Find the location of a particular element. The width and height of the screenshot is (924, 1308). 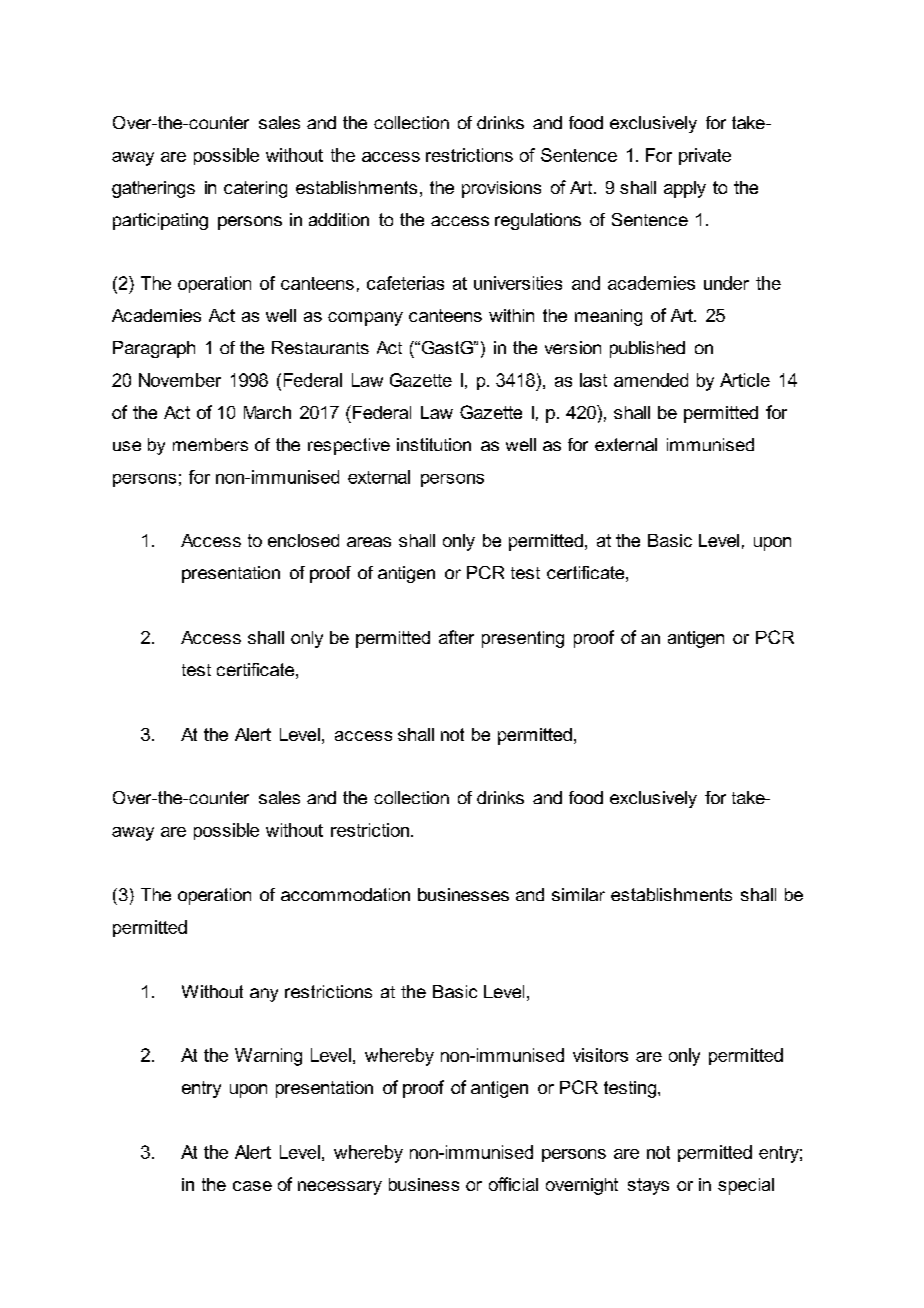

case is located at coordinates (252, 1186).
